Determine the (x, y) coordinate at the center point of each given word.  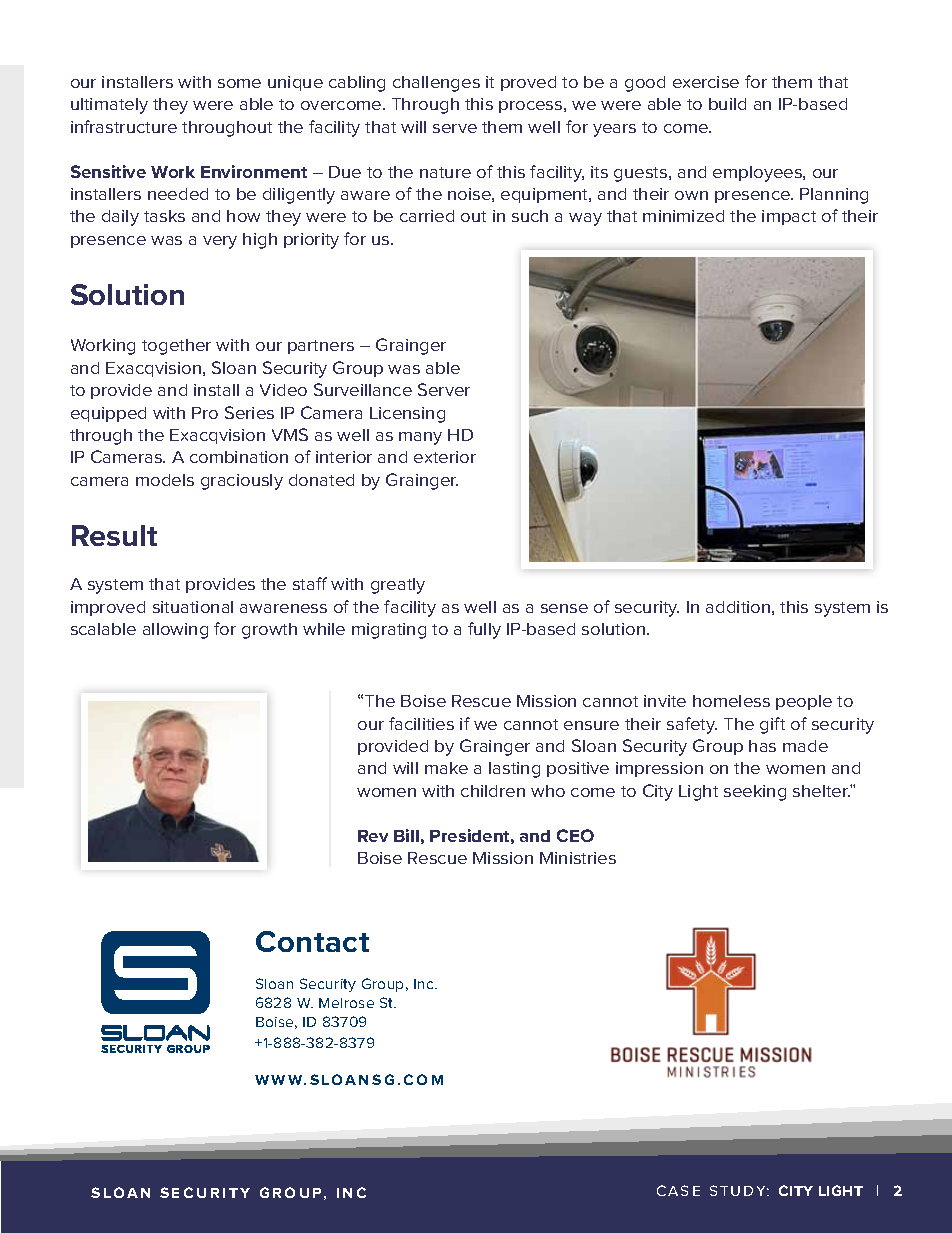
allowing (175, 631)
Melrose (346, 1003)
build (727, 104)
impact (789, 217)
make (446, 768)
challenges (436, 84)
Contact (312, 941)
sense (564, 608)
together (176, 347)
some (239, 83)
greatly (398, 586)
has (762, 746)
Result (114, 535)
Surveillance (363, 389)
